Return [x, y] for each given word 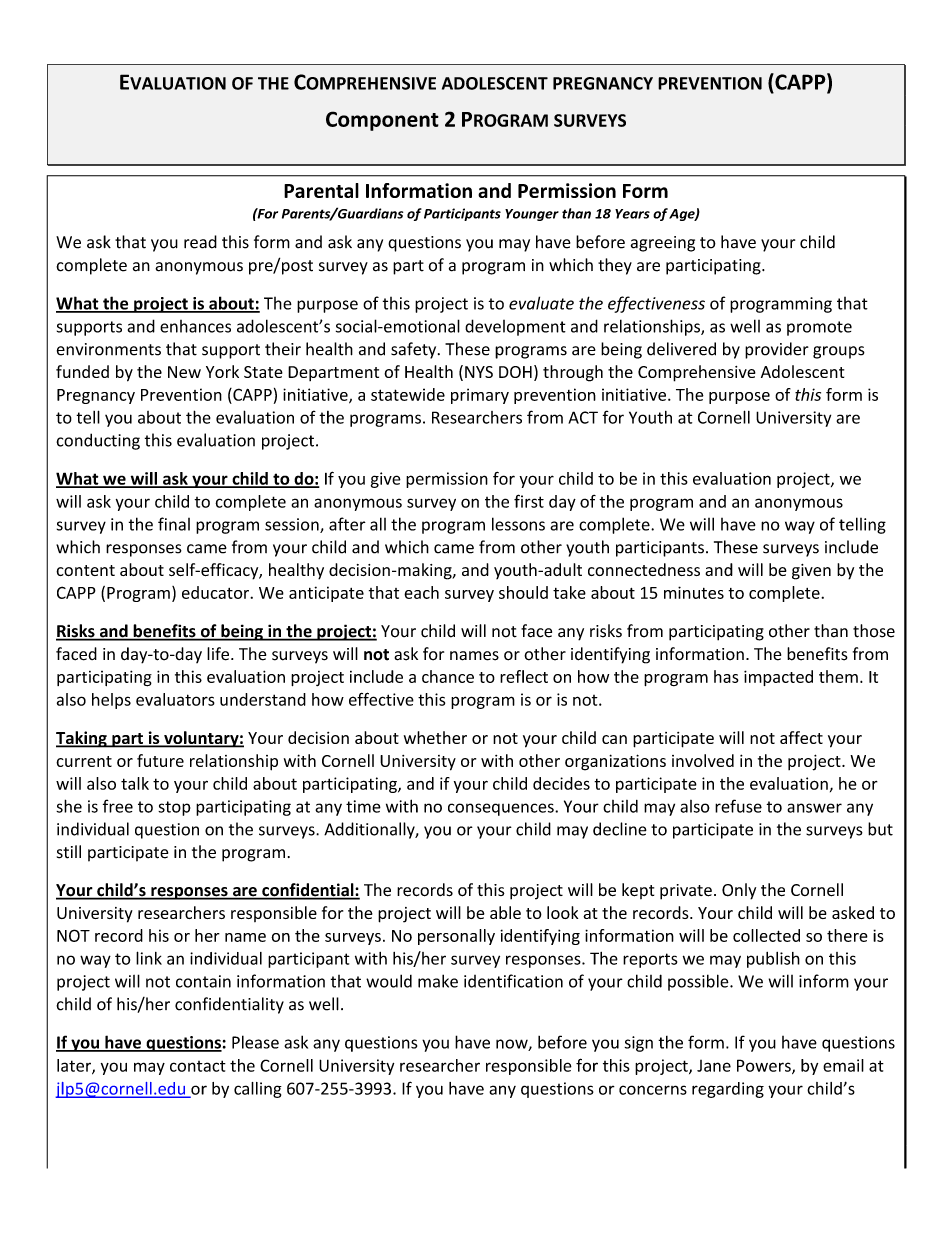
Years [632, 214]
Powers [765, 1066]
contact [198, 1066]
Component [382, 121]
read [200, 242]
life [219, 654]
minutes [694, 592]
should [523, 592]
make [438, 981]
